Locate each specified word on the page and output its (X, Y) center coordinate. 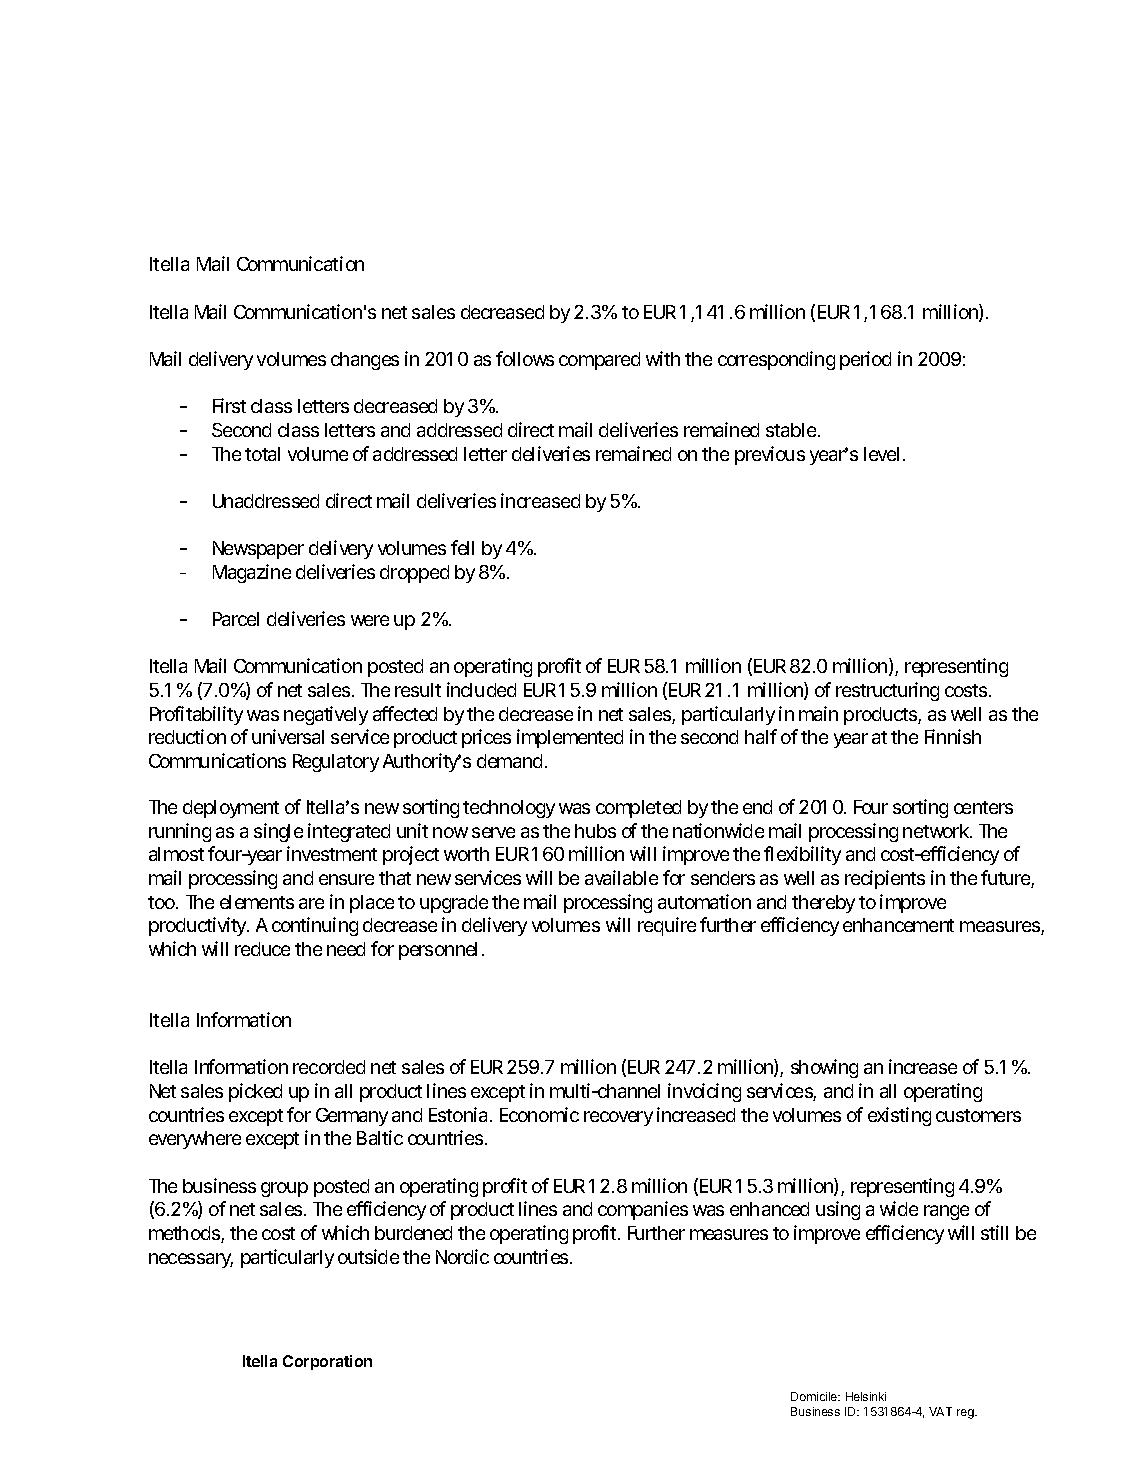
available (621, 877)
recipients (885, 879)
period (865, 360)
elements (257, 902)
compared (599, 361)
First (229, 405)
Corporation (327, 1362)
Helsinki (866, 1396)
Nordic (462, 1256)
